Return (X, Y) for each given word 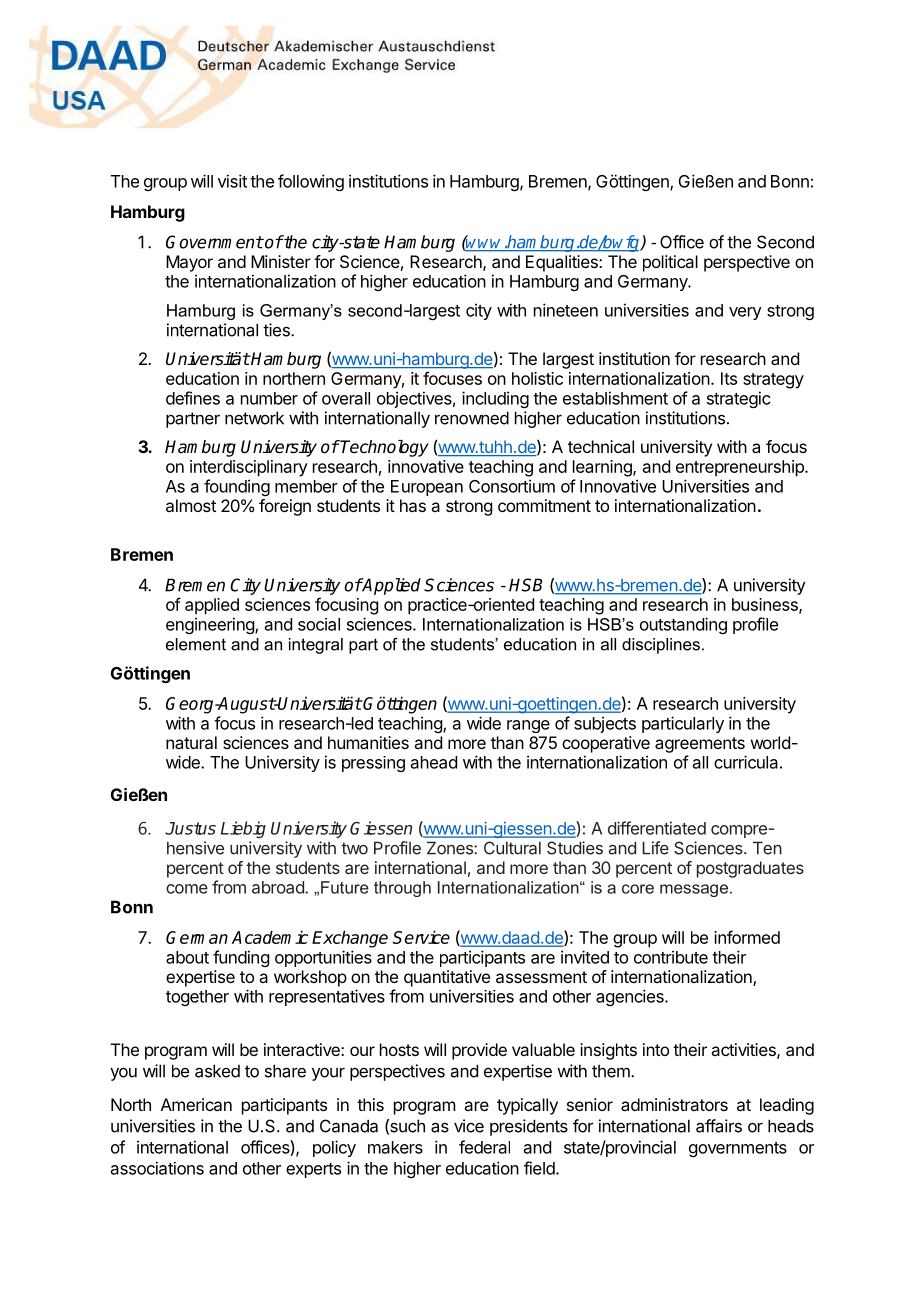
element (196, 644)
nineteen (566, 310)
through (402, 889)
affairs (719, 1126)
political (670, 263)
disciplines (661, 646)
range (528, 726)
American (196, 1104)
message (694, 890)
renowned (472, 418)
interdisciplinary (249, 468)
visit (232, 181)
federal (484, 1147)
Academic (270, 937)
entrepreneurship (741, 468)
